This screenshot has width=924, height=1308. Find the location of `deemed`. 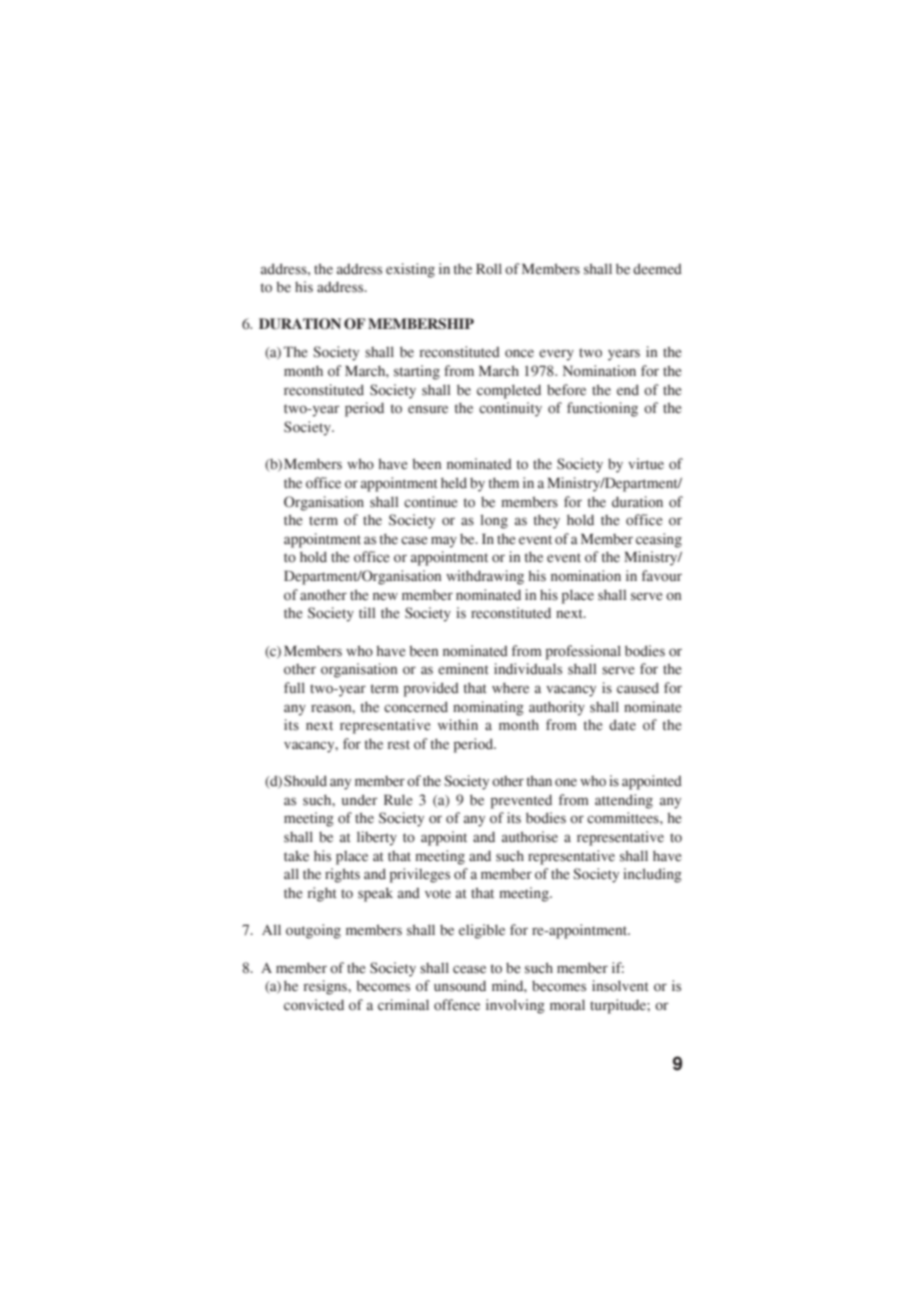

deemed is located at coordinates (657, 269).
